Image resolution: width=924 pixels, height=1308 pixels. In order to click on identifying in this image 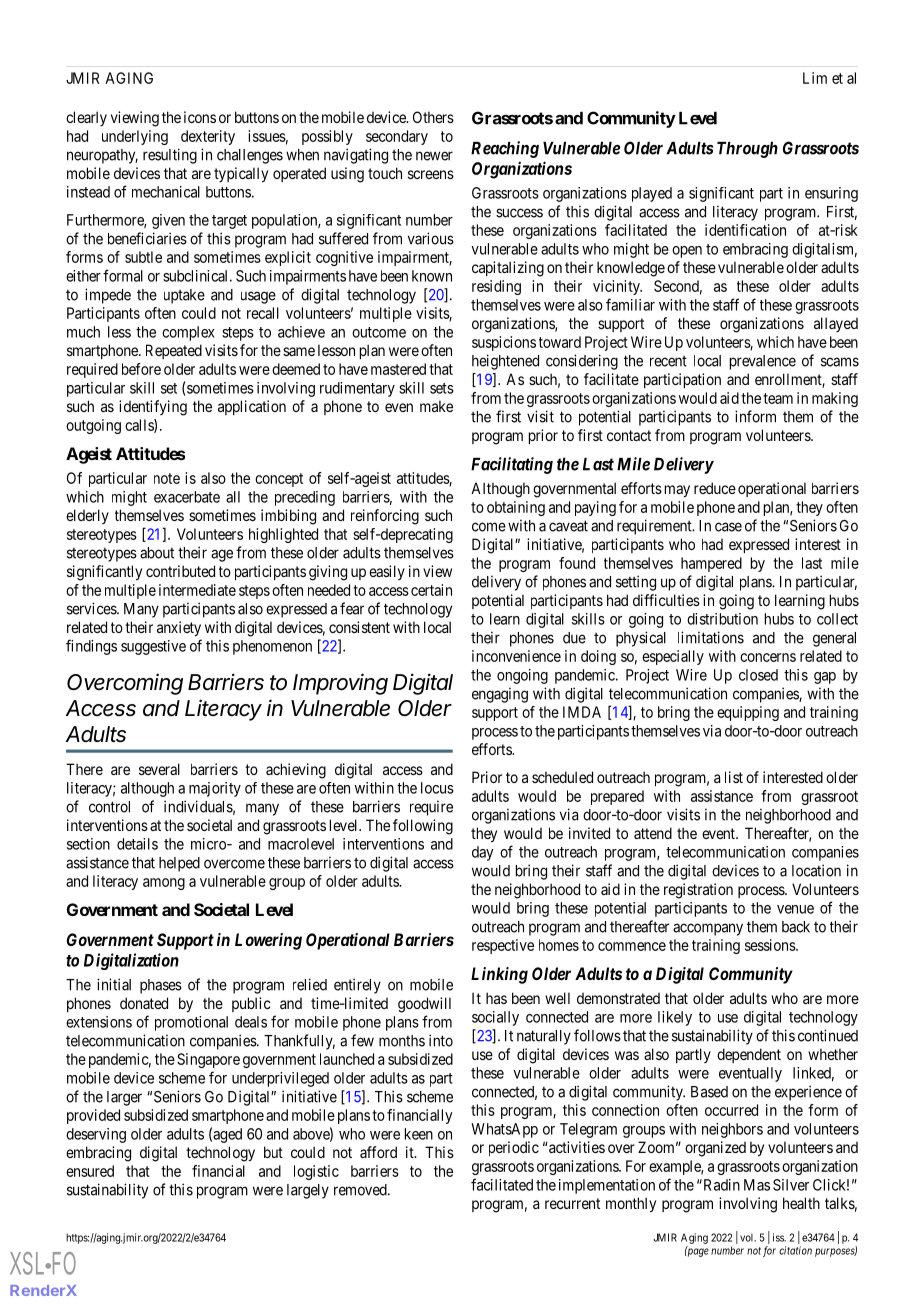, I will do `click(153, 408)`.
